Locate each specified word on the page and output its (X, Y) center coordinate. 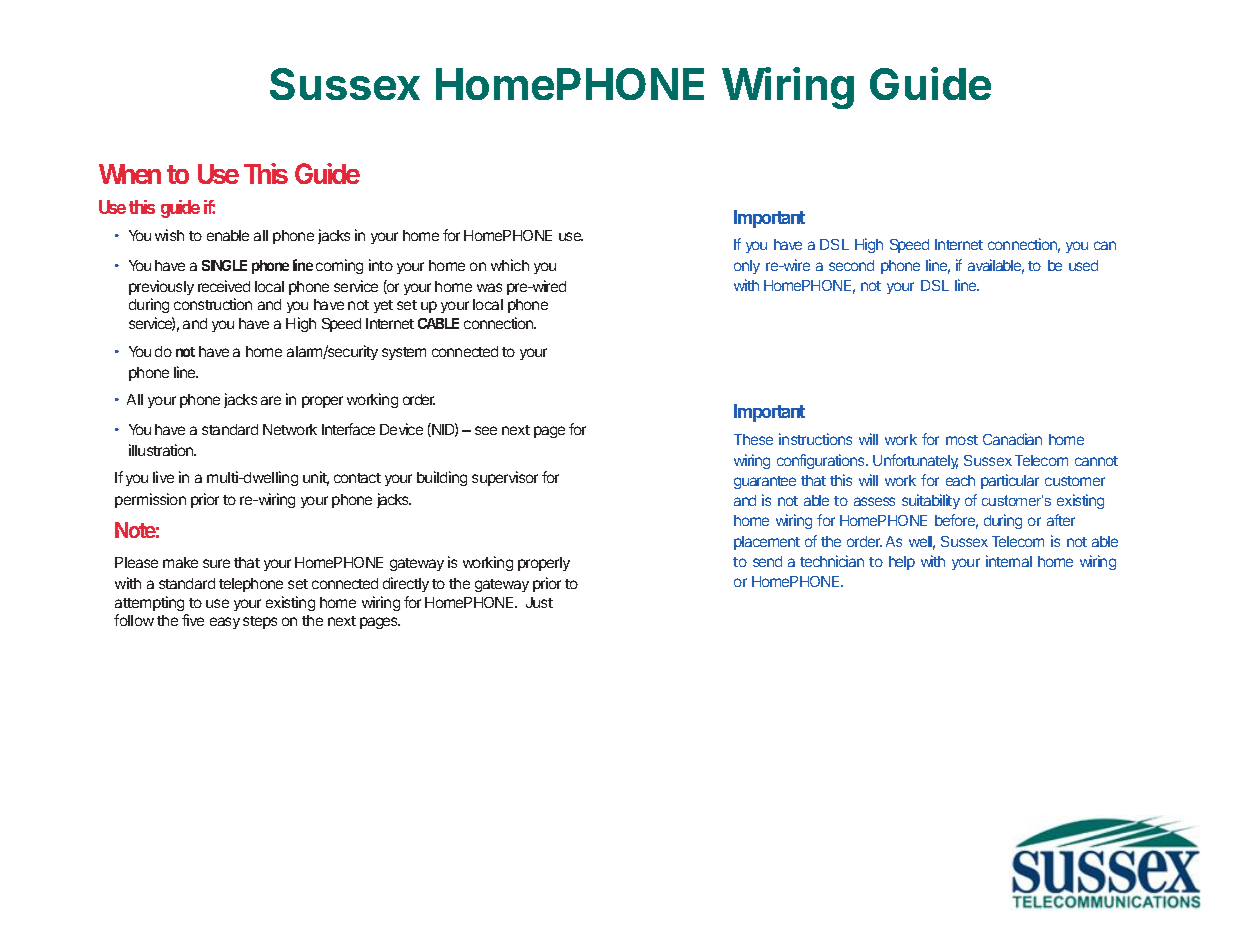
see (486, 430)
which (510, 265)
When (130, 174)
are (271, 400)
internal (1009, 561)
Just (539, 602)
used (1083, 265)
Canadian (1012, 439)
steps (260, 622)
